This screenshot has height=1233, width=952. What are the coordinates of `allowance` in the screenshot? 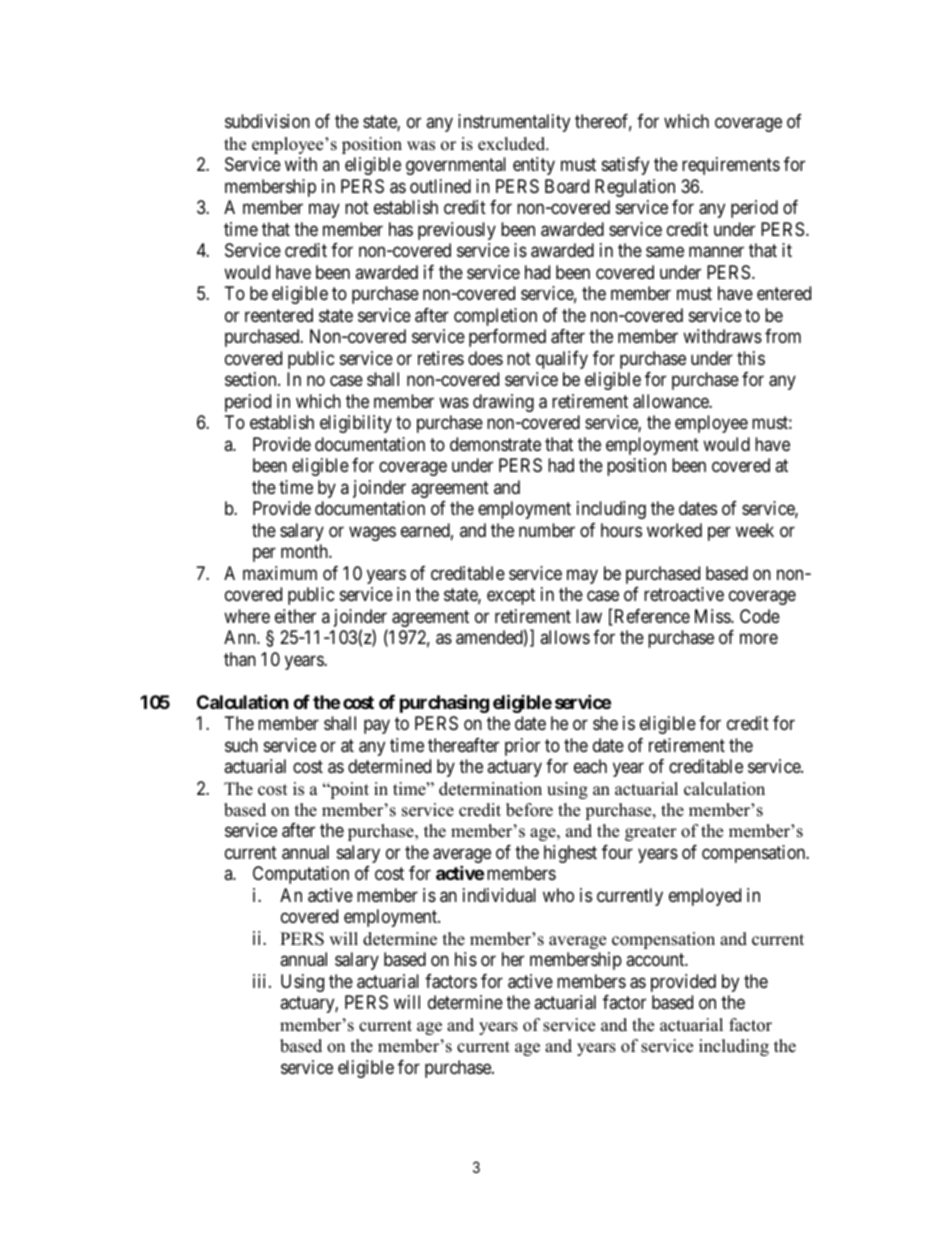 It's located at (671, 401).
